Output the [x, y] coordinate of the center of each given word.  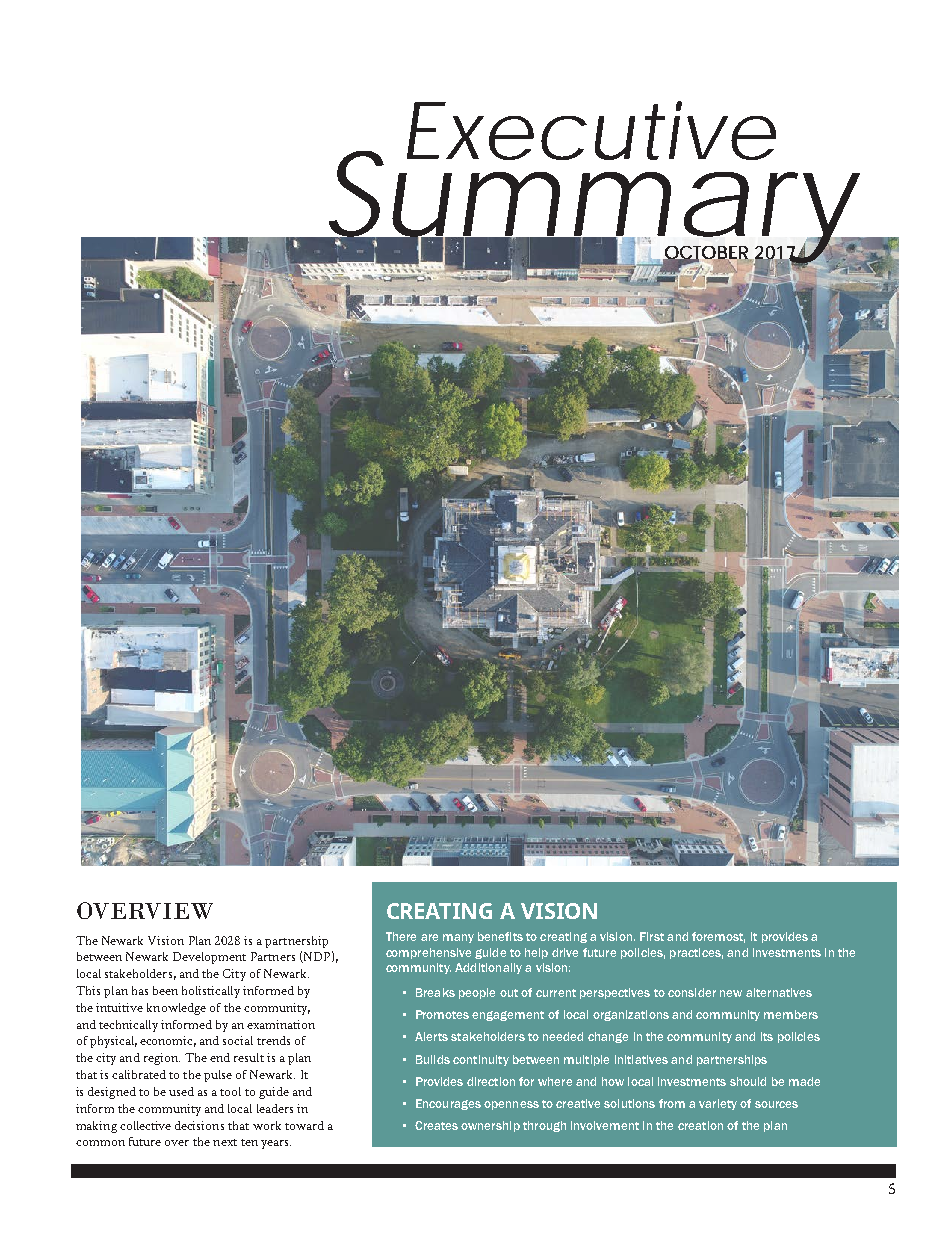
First [652, 936]
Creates [436, 1125]
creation [700, 1125]
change [608, 1037]
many [458, 938]
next [225, 1142]
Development [209, 958]
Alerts [431, 1036]
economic [168, 1041]
